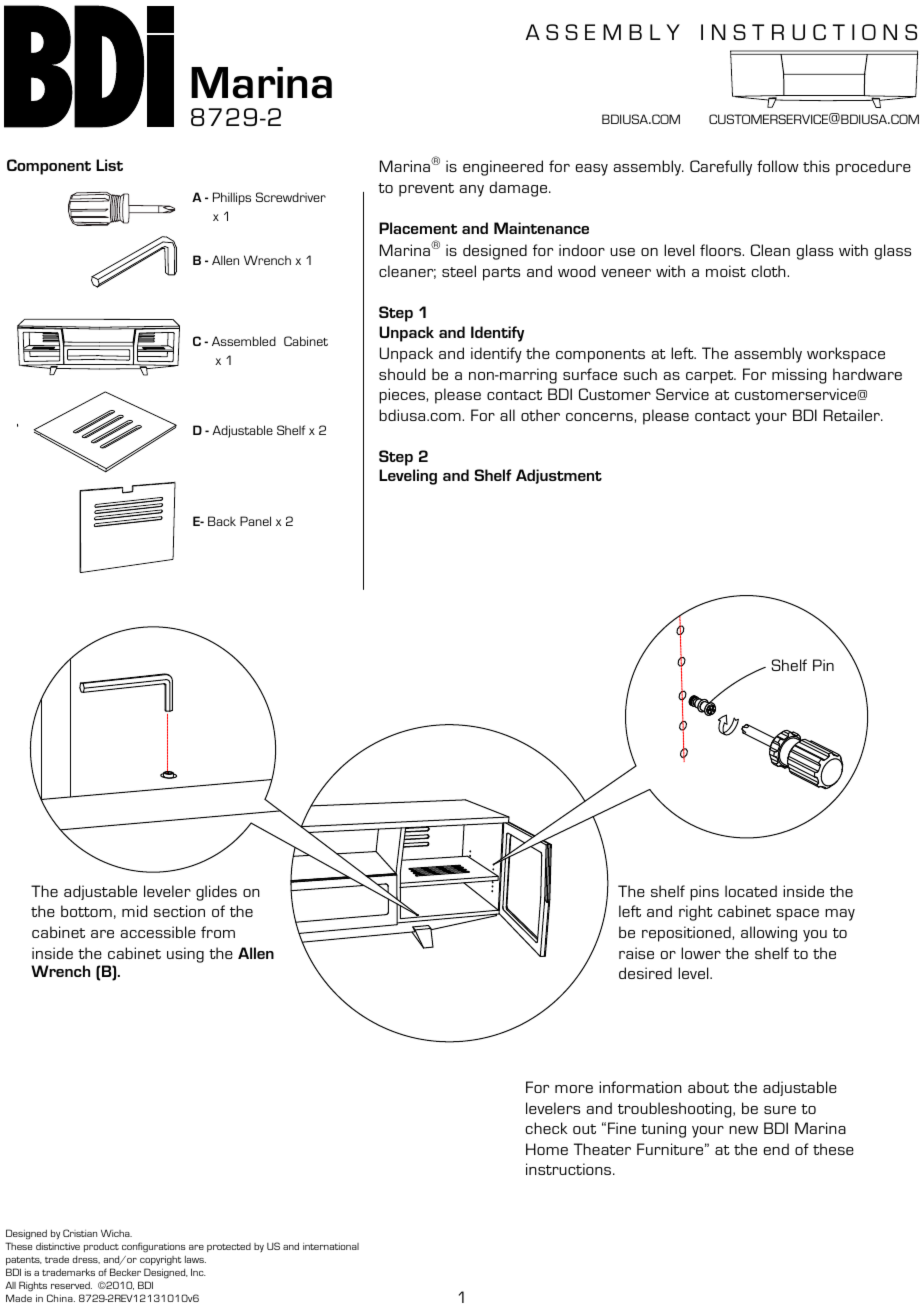  What do you see at coordinates (216, 893) in the document?
I see `glides` at bounding box center [216, 893].
